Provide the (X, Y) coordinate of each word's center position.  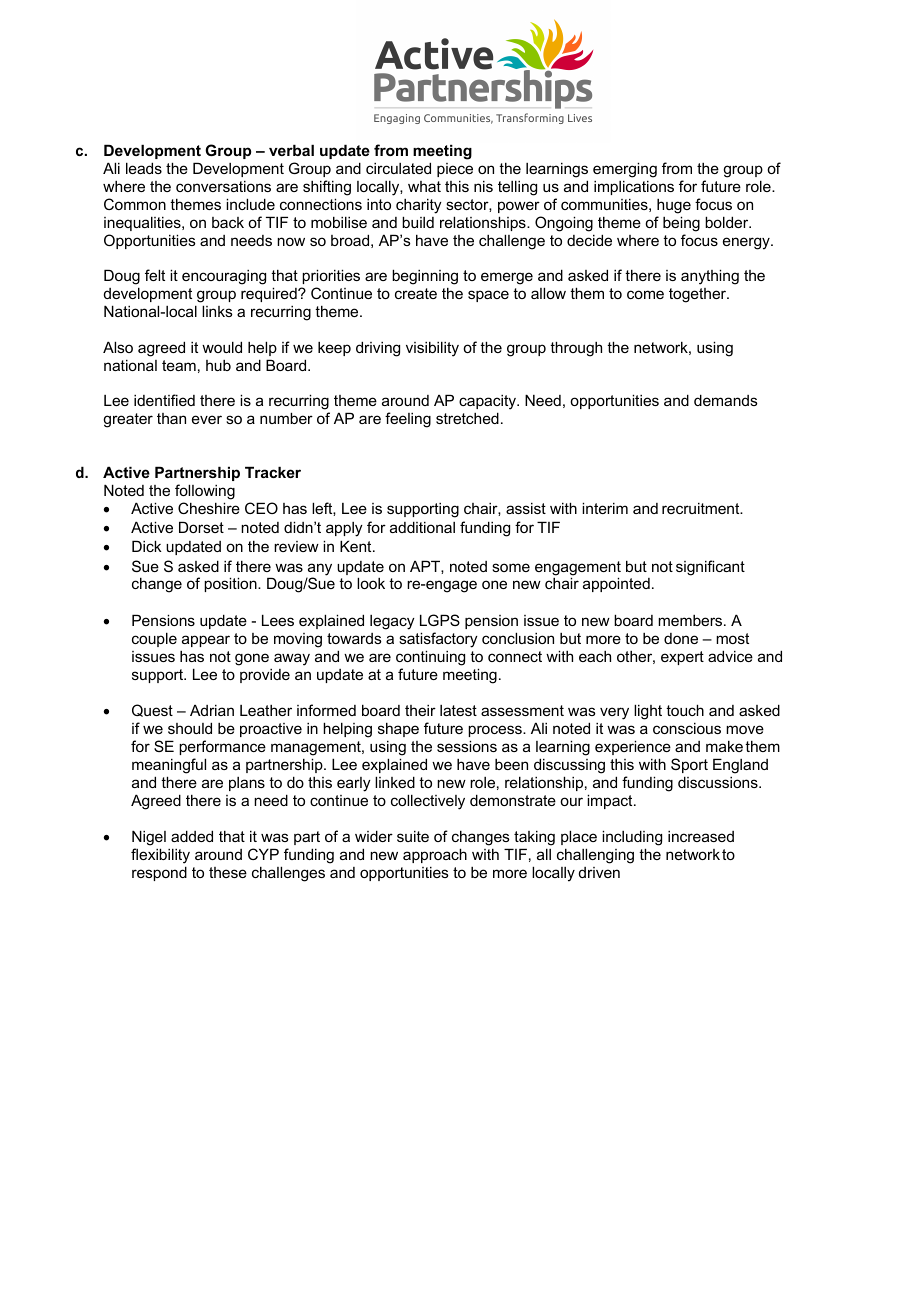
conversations (223, 186)
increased (701, 836)
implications (634, 187)
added (192, 836)
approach (435, 855)
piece (455, 170)
